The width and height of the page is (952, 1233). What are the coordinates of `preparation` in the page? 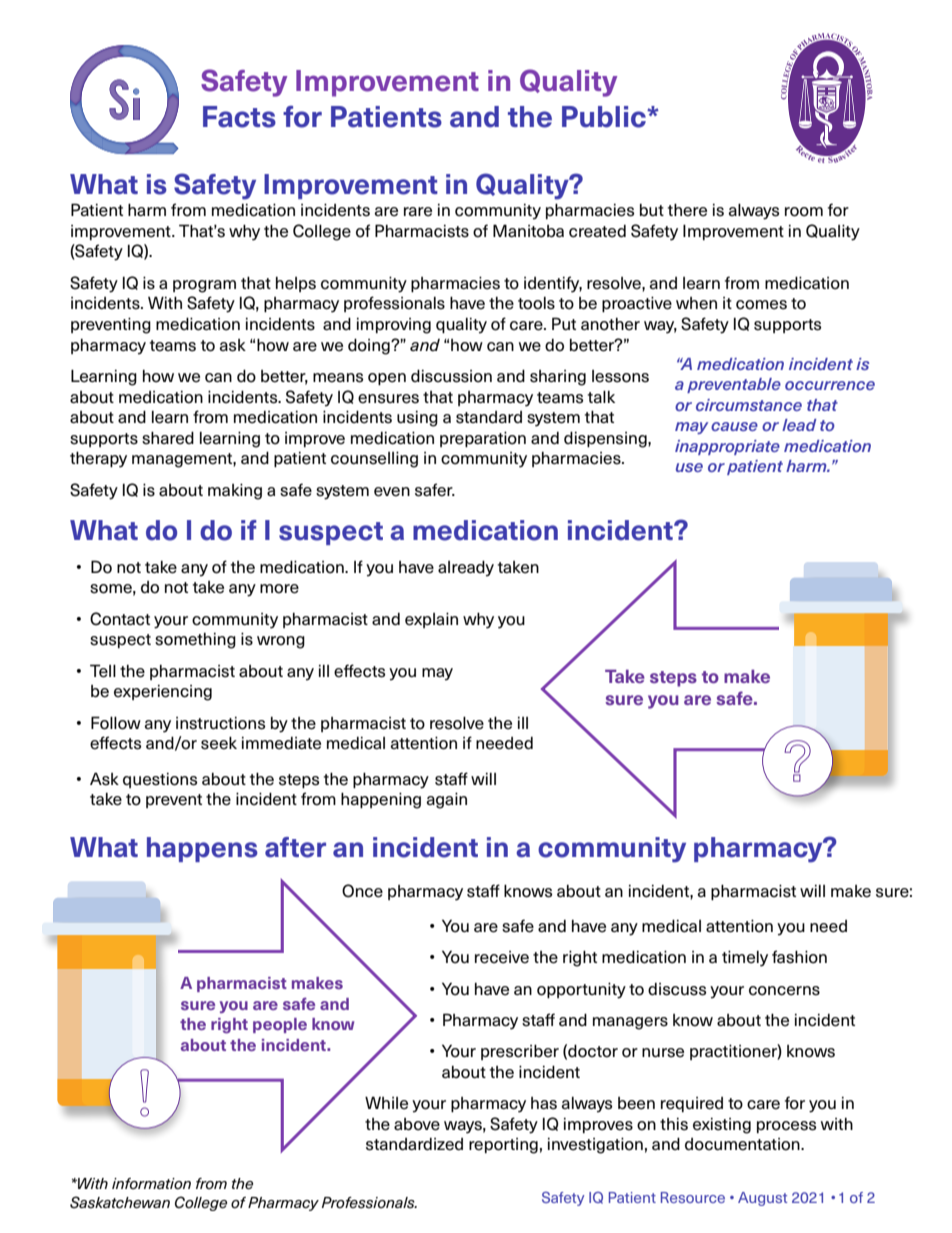 It's located at (483, 439).
